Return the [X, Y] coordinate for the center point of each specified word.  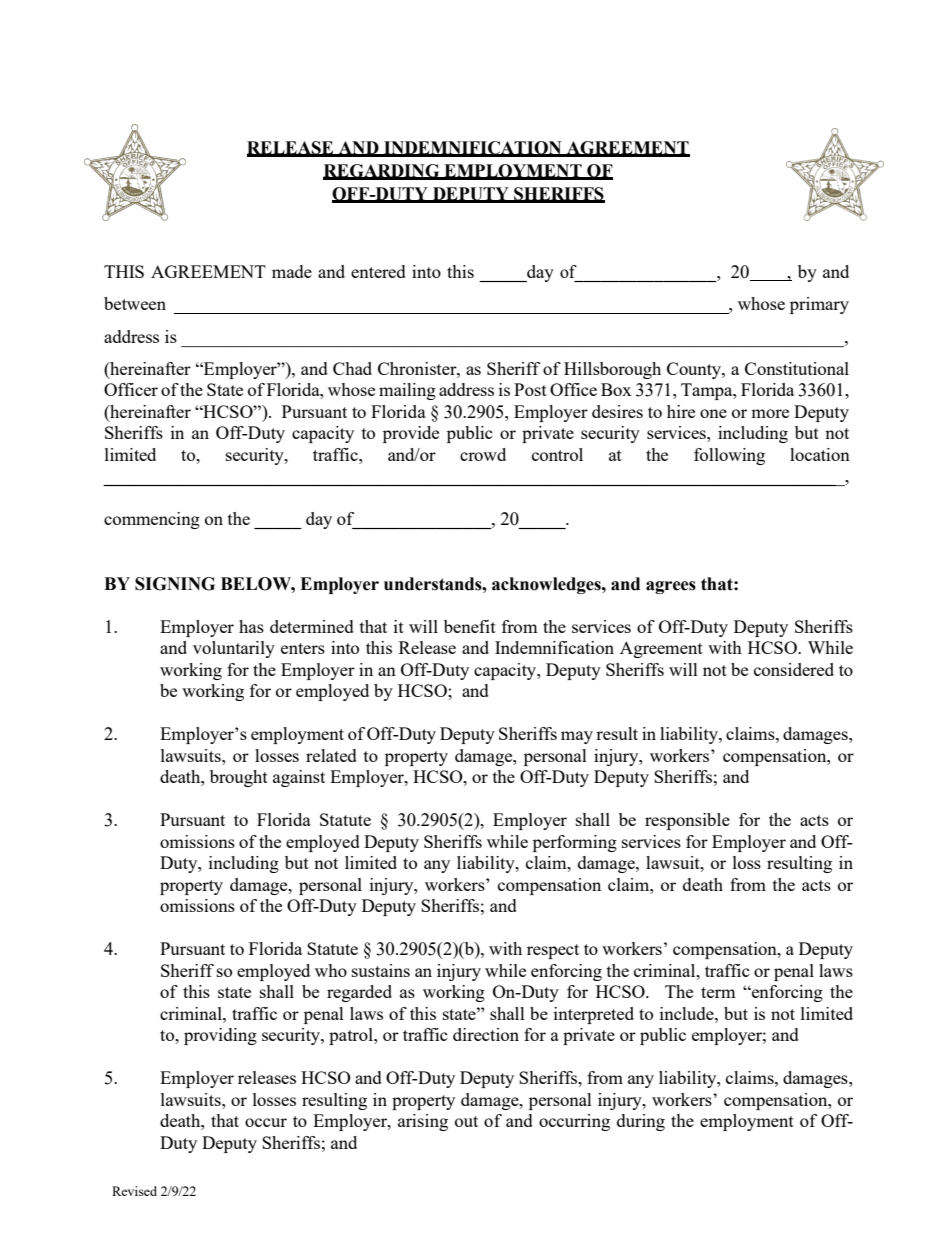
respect [553, 951]
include [688, 1013]
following [729, 456]
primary [819, 305]
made [292, 271]
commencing [152, 520]
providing [220, 1036]
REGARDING [382, 171]
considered [794, 669]
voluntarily [234, 649]
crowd [483, 454]
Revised [134, 1191]
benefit [470, 626]
